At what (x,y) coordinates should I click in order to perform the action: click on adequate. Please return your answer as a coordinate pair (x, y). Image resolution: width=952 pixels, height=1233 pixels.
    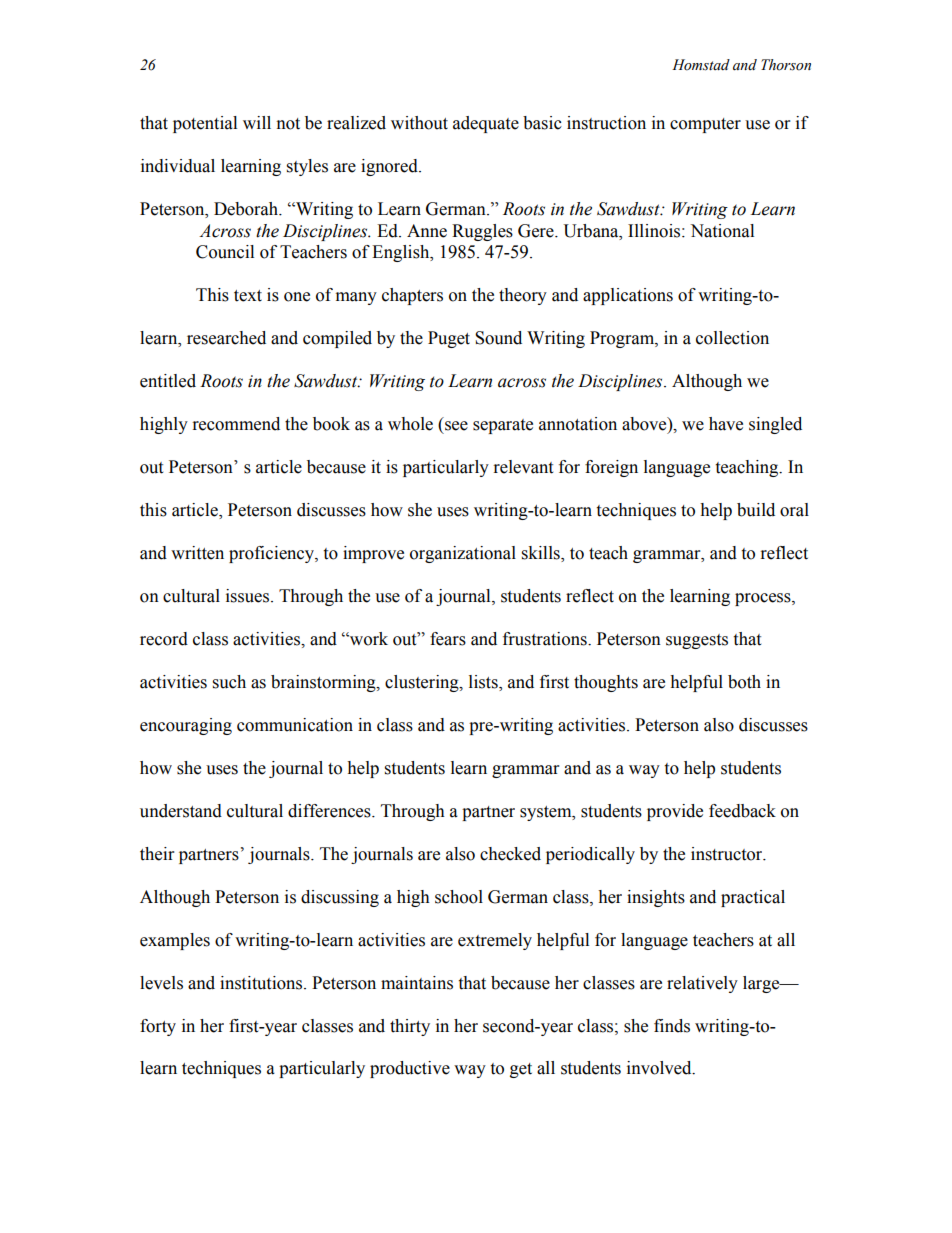
    Looking at the image, I should click on (486, 124).
